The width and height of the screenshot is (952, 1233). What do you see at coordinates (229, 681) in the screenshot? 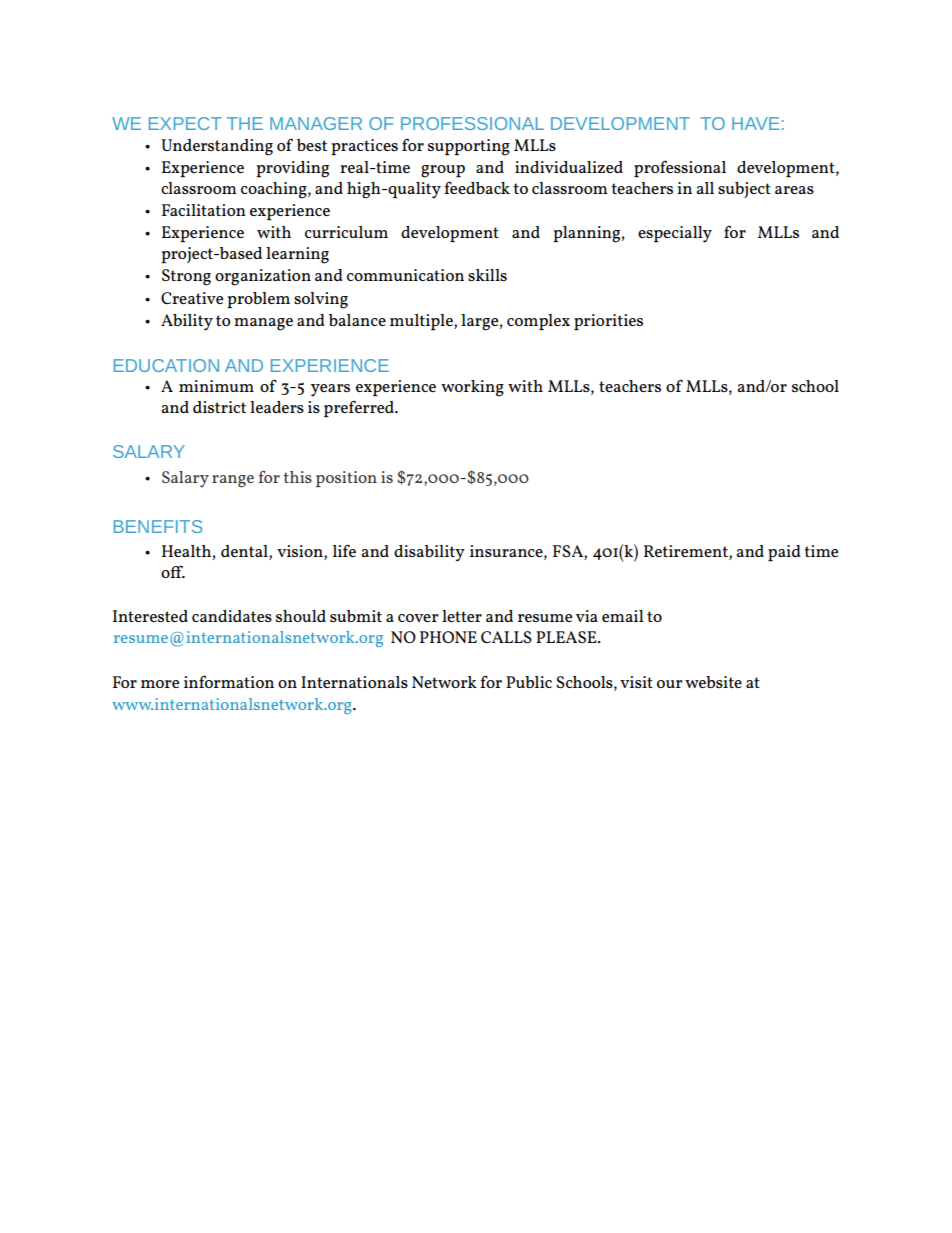
I see `information` at bounding box center [229, 681].
